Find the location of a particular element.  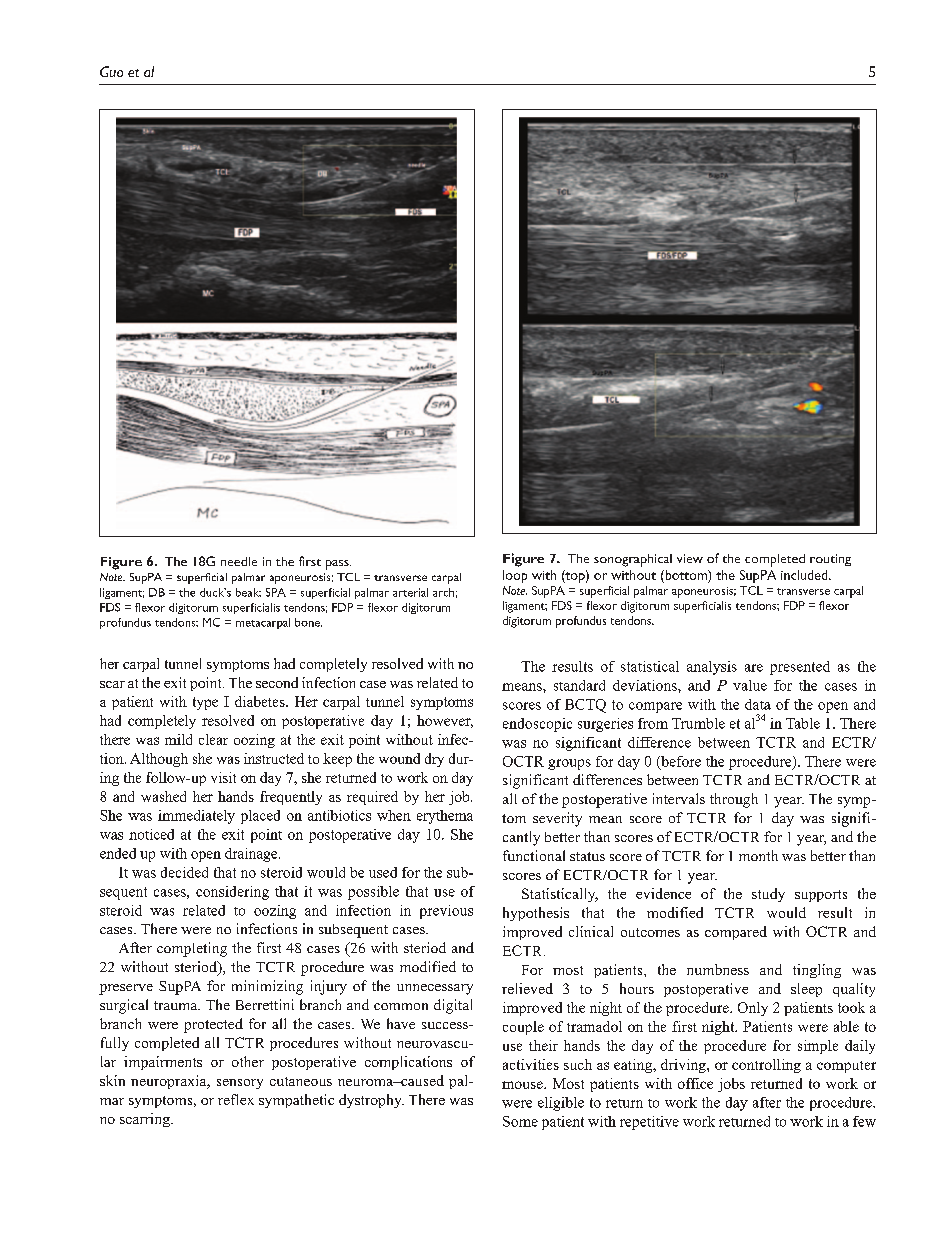

controlling is located at coordinates (766, 1066).
